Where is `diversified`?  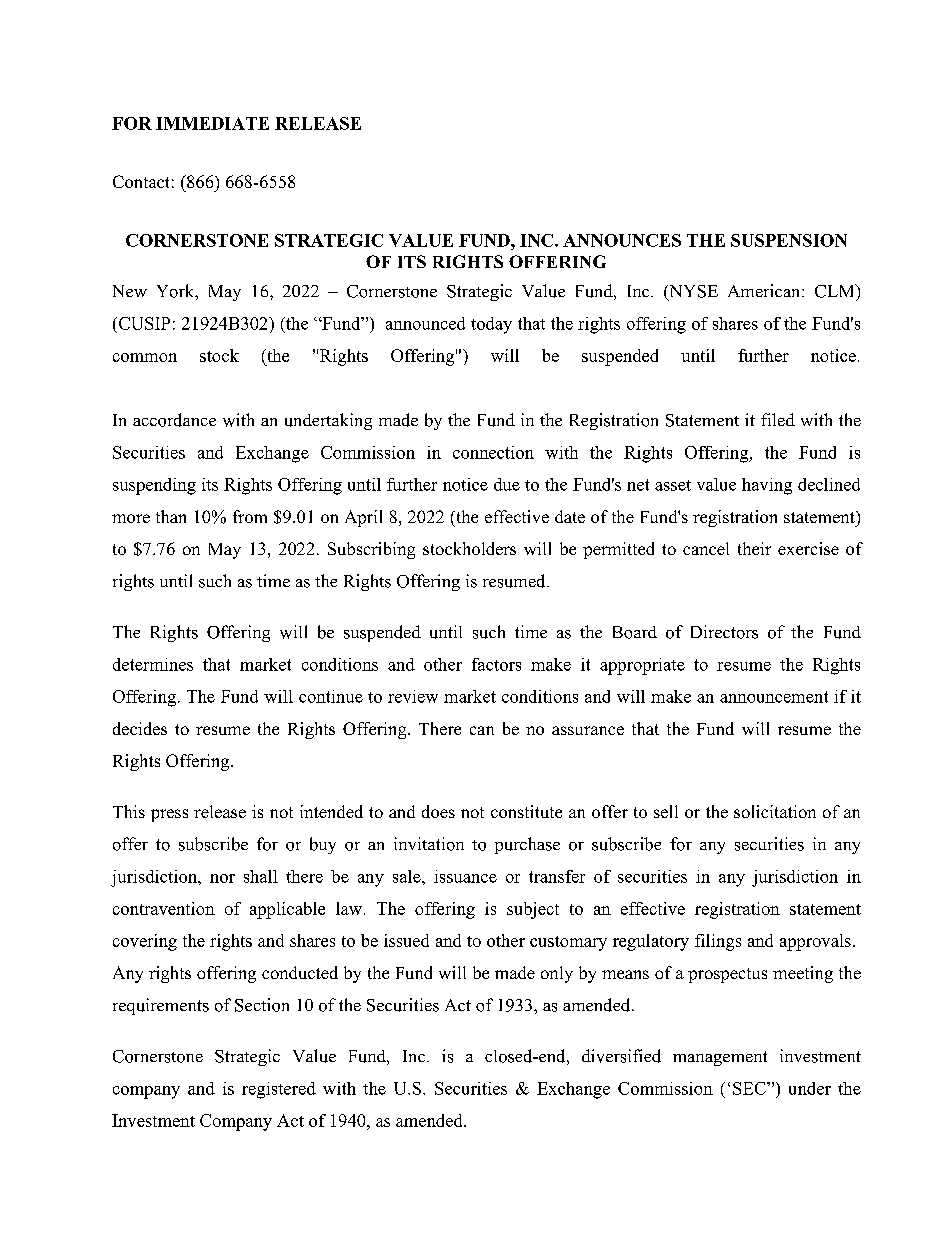 diversified is located at coordinates (621, 1056).
